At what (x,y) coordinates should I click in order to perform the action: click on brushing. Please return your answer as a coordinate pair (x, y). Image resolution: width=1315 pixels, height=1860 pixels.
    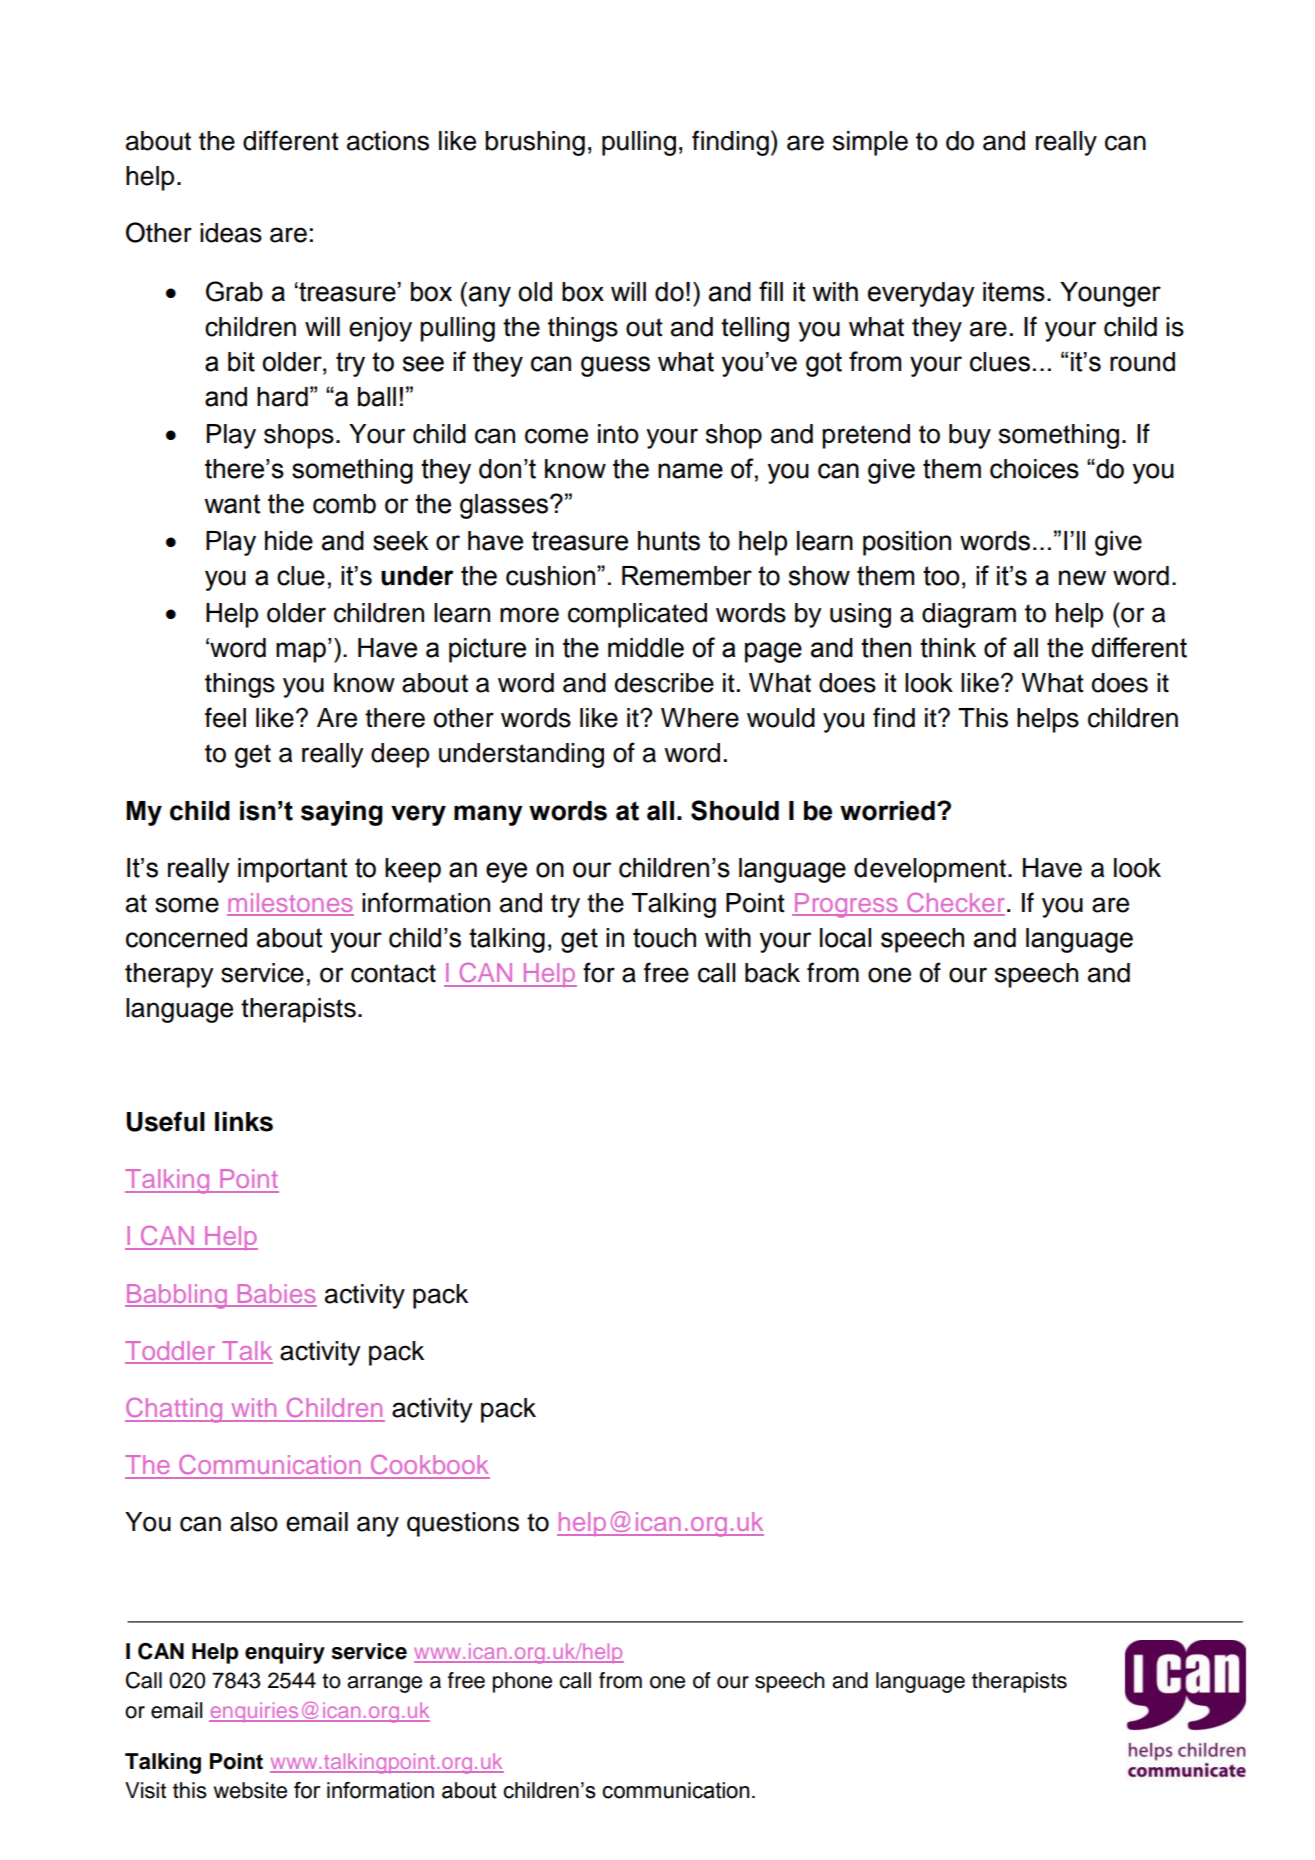
    Looking at the image, I should click on (535, 143).
